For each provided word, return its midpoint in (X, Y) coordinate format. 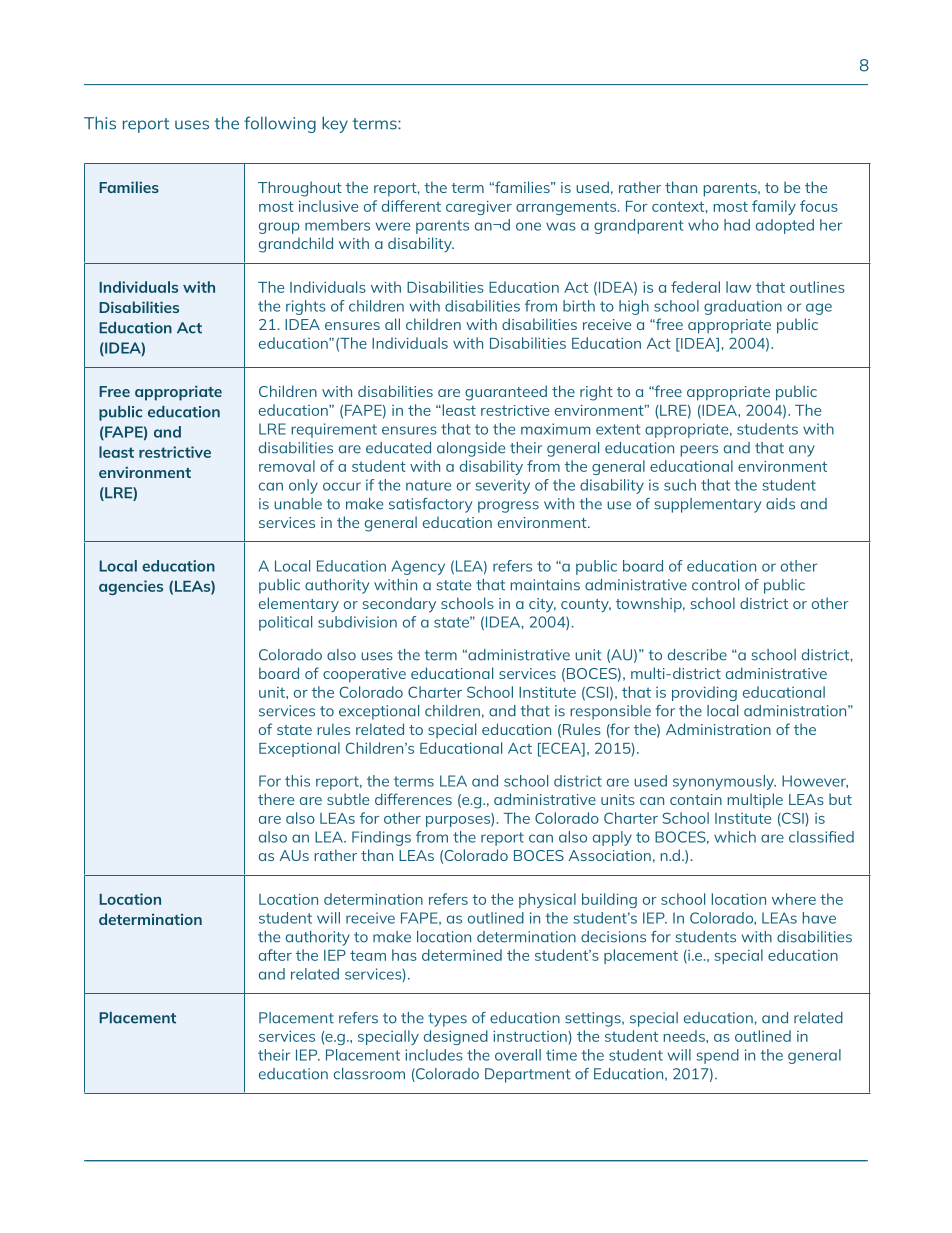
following (280, 124)
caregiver (479, 208)
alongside (471, 449)
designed (456, 1037)
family (774, 207)
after (275, 955)
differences (413, 799)
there (276, 799)
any (802, 451)
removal (287, 466)
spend (717, 1056)
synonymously (724, 782)
